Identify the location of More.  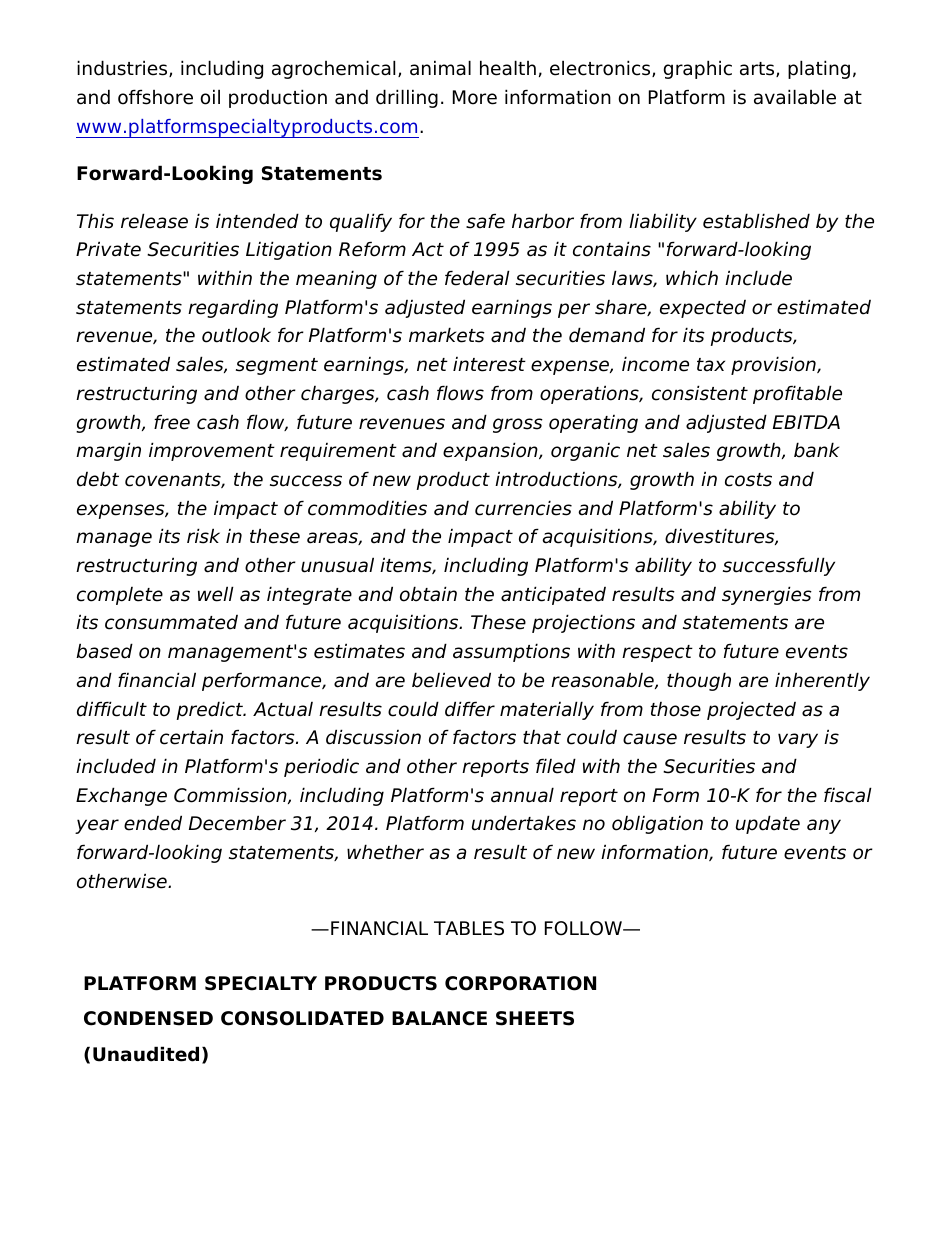
(475, 97).
